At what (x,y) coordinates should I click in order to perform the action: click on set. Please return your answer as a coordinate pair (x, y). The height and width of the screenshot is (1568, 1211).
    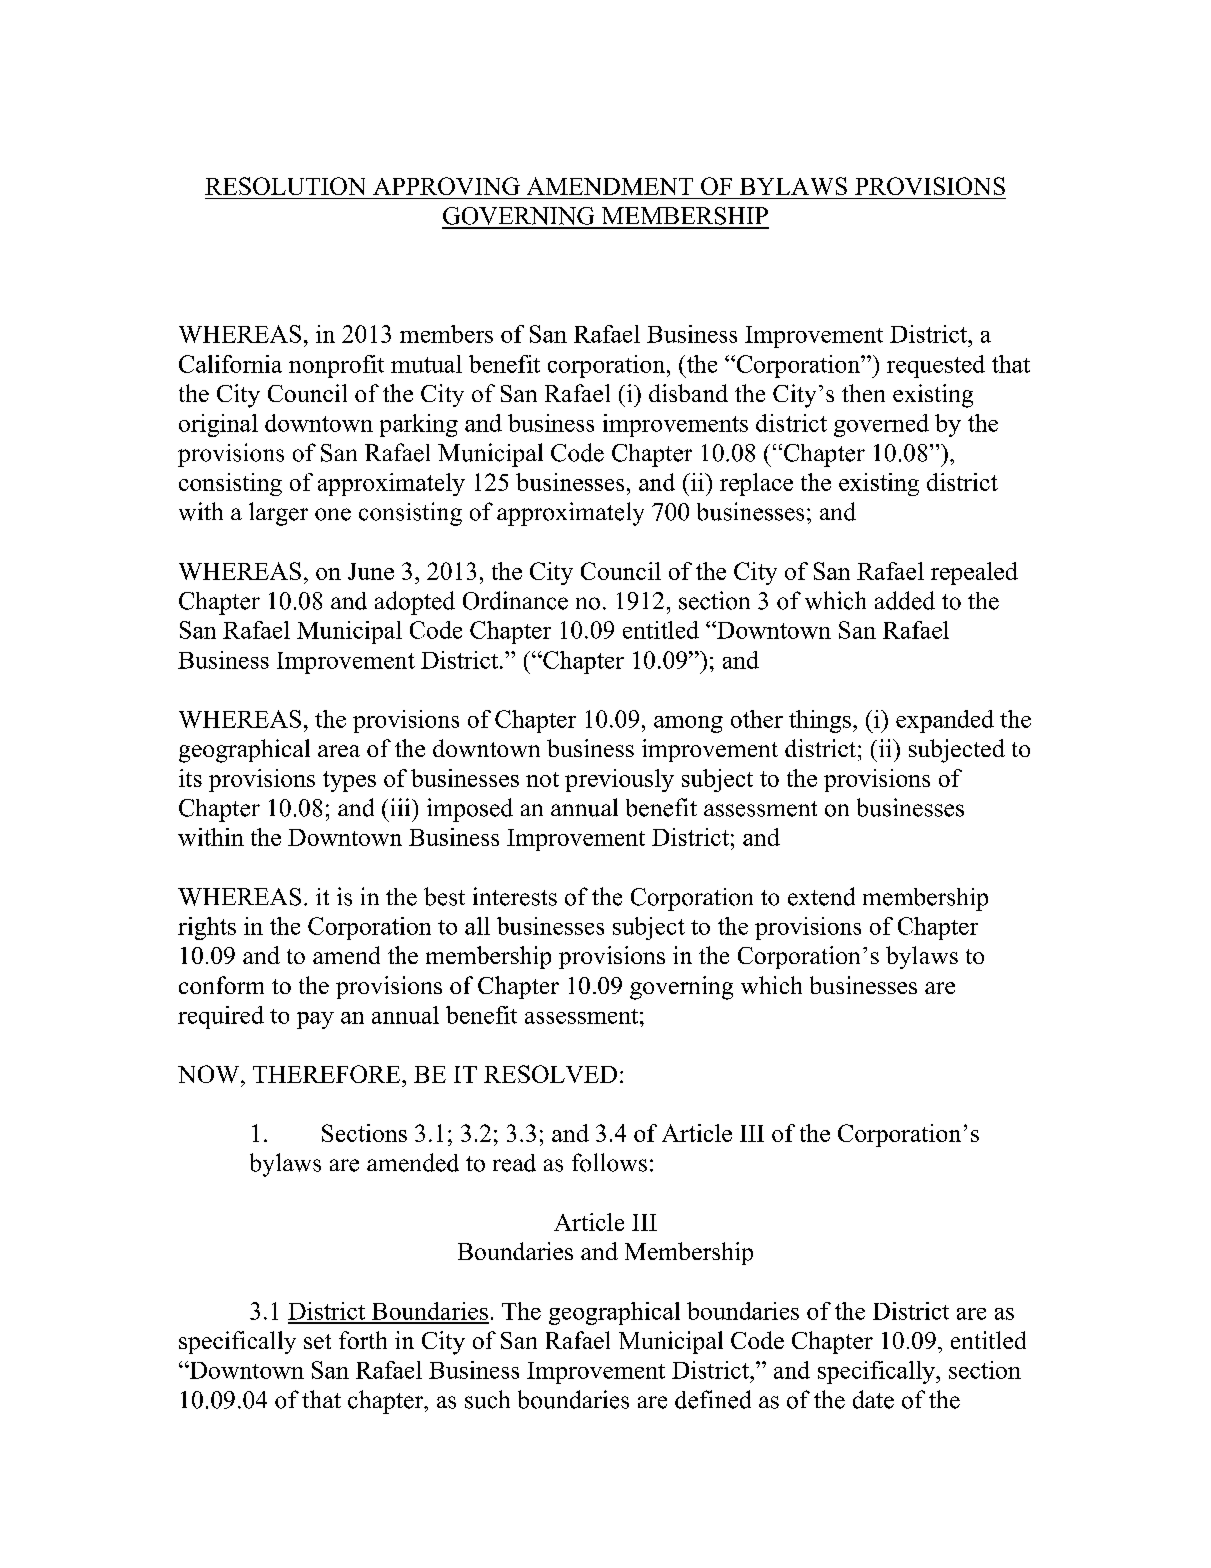
    Looking at the image, I should click on (317, 1341).
